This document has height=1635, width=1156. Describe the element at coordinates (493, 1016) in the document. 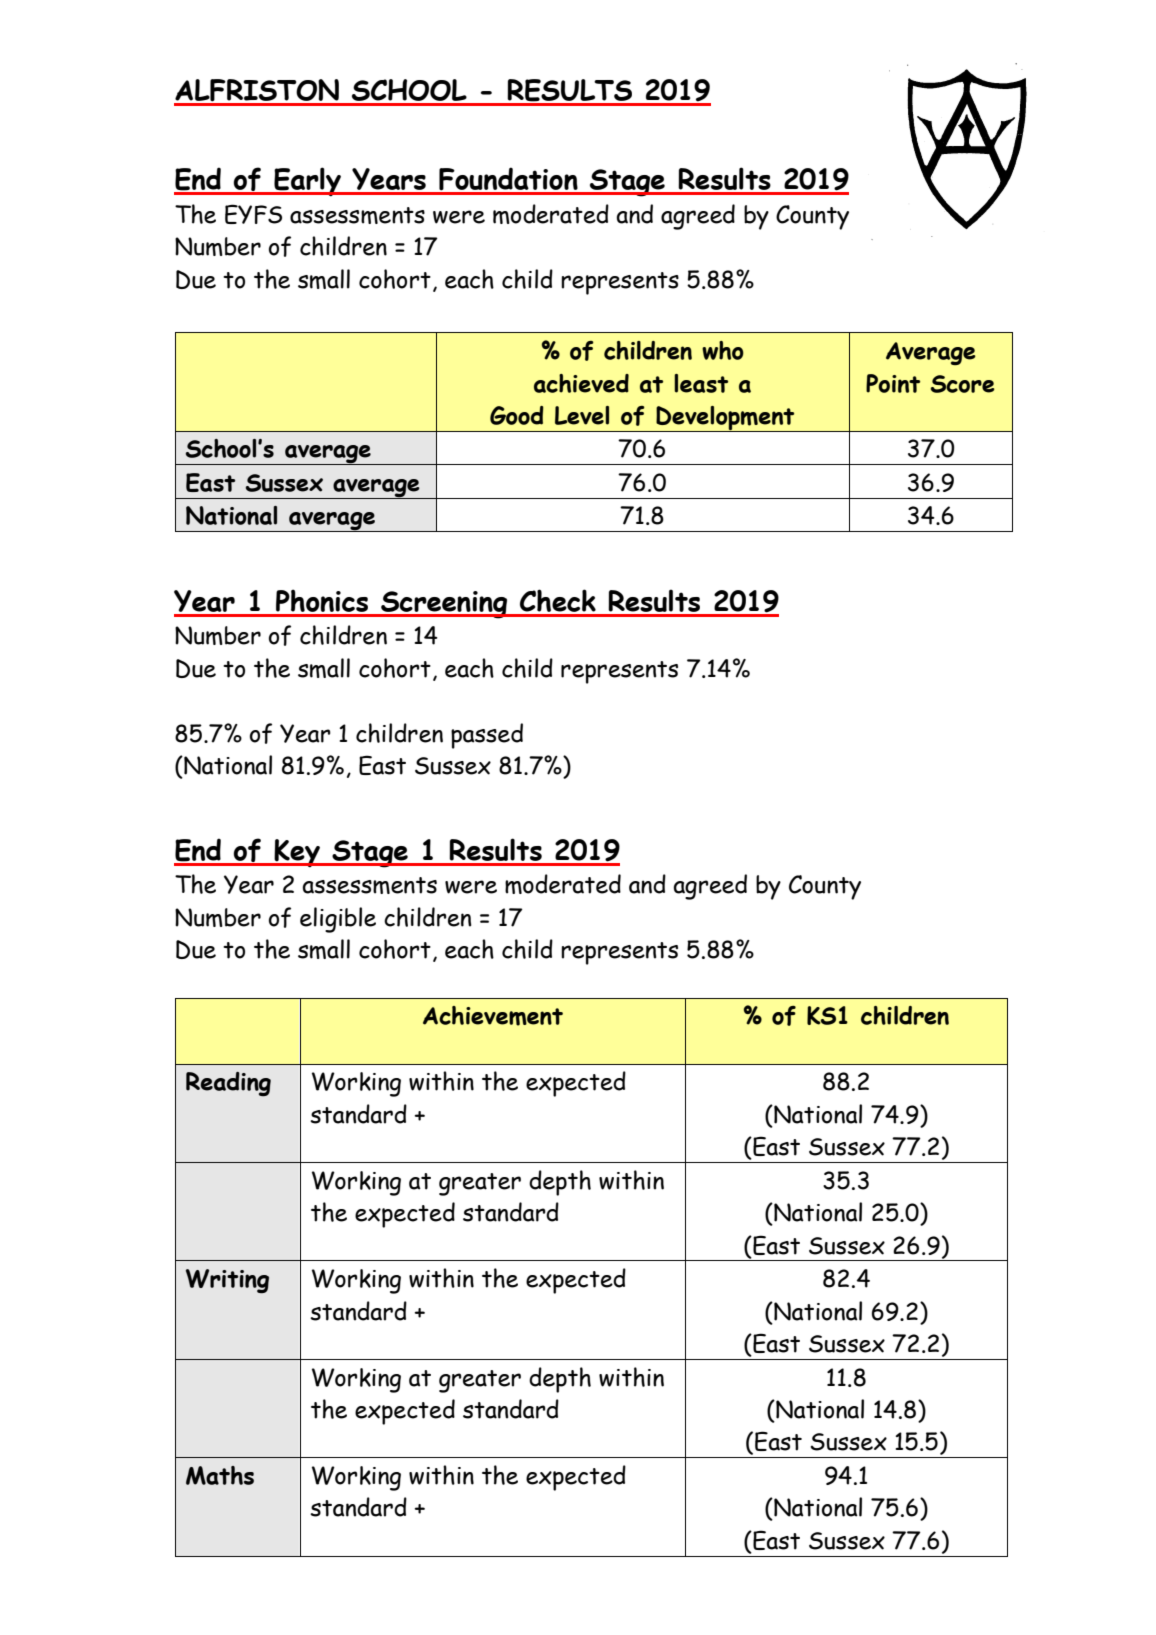

I see `Achievement` at that location.
